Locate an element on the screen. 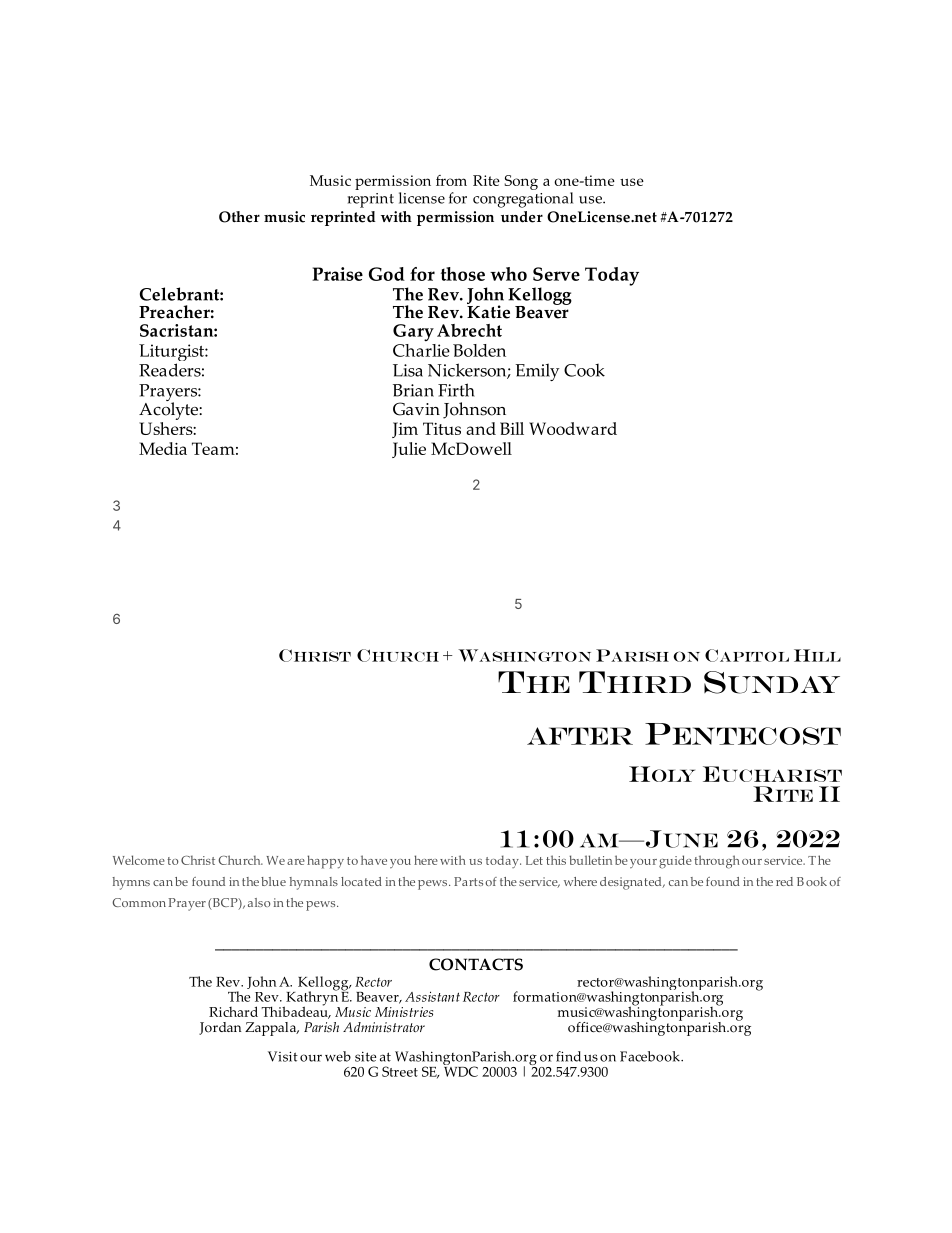  Other is located at coordinates (239, 217).
